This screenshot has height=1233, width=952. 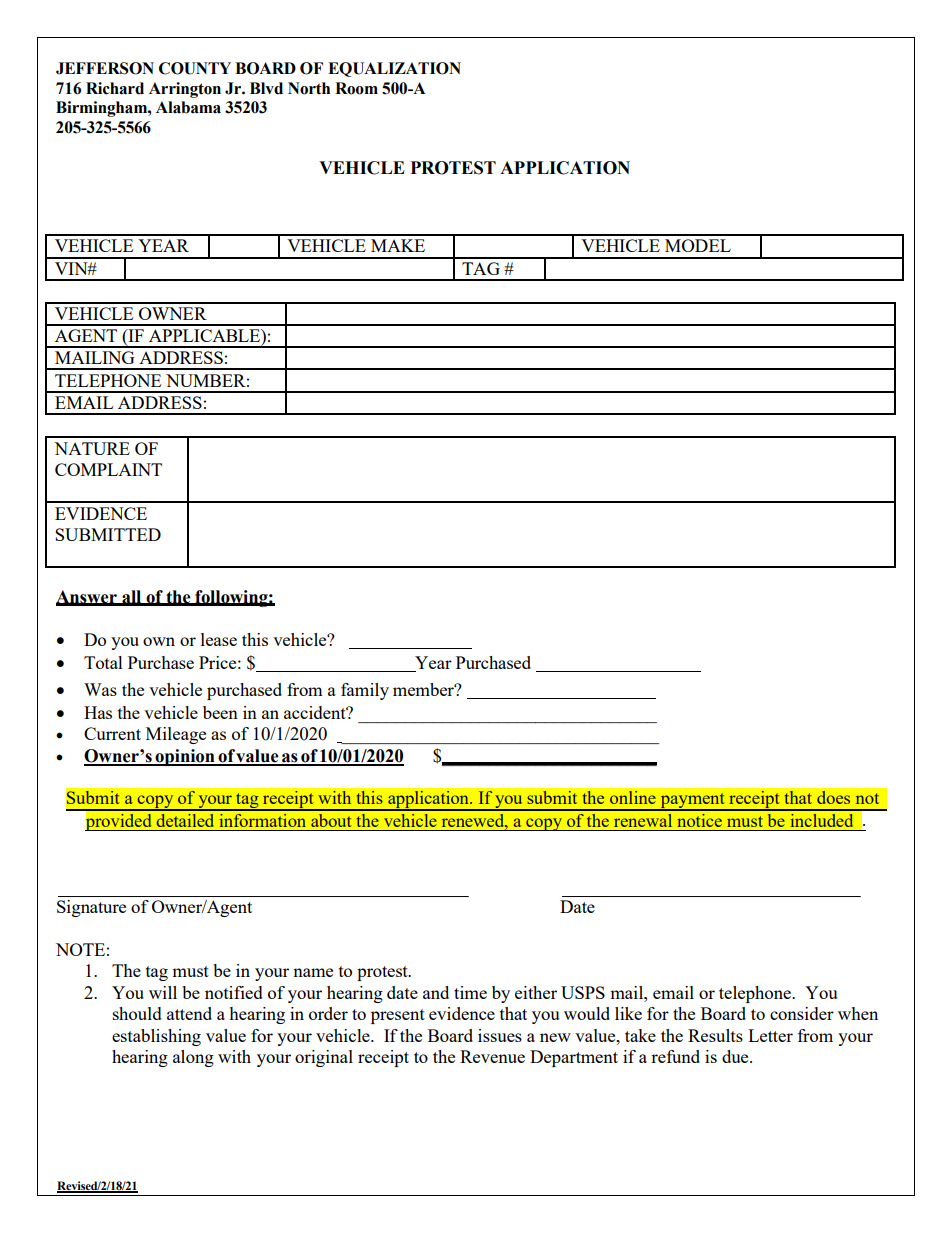 What do you see at coordinates (108, 469) in the screenshot?
I see `COMPLAINT` at bounding box center [108, 469].
